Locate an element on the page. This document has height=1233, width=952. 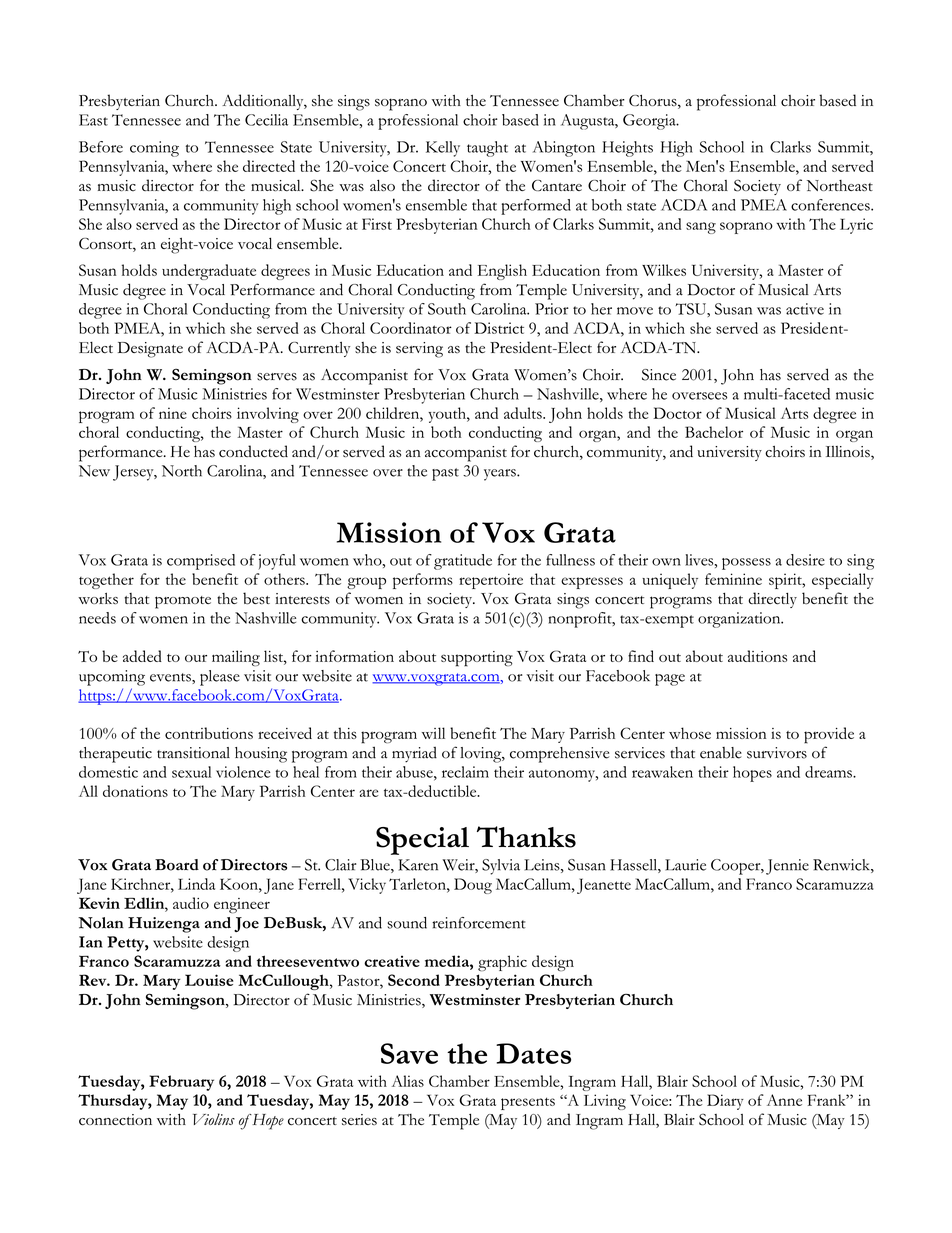
adults is located at coordinates (524, 413).
